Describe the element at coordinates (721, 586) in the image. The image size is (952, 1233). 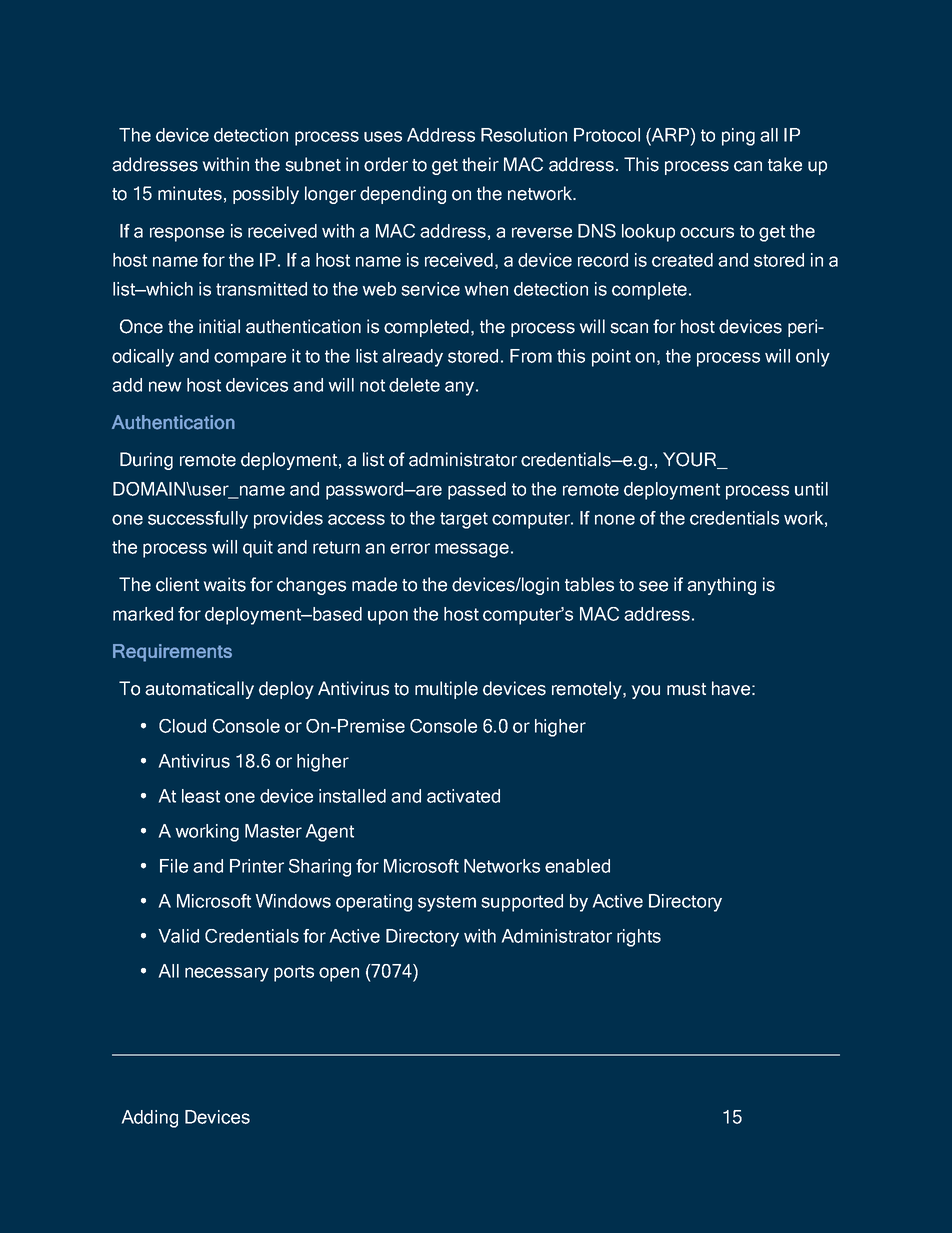
I see `anything` at that location.
